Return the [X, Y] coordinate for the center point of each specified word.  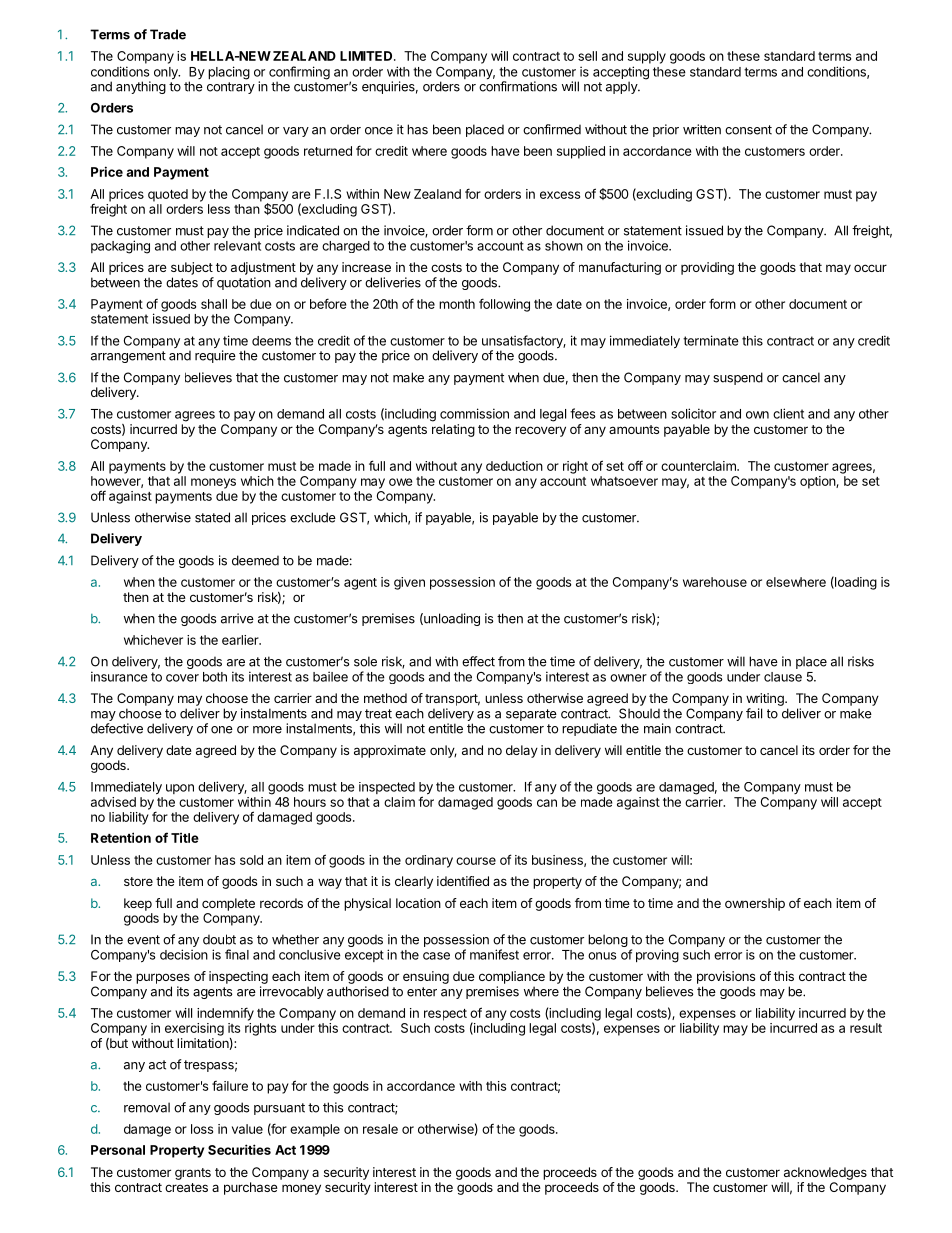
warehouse [715, 582]
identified [463, 881]
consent [748, 130]
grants [193, 1174]
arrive [237, 618]
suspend [738, 378]
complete [228, 904]
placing [229, 73]
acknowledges [825, 1173]
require [215, 355]
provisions [726, 977]
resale [380, 1129]
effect [478, 661]
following [504, 305]
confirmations [518, 86]
